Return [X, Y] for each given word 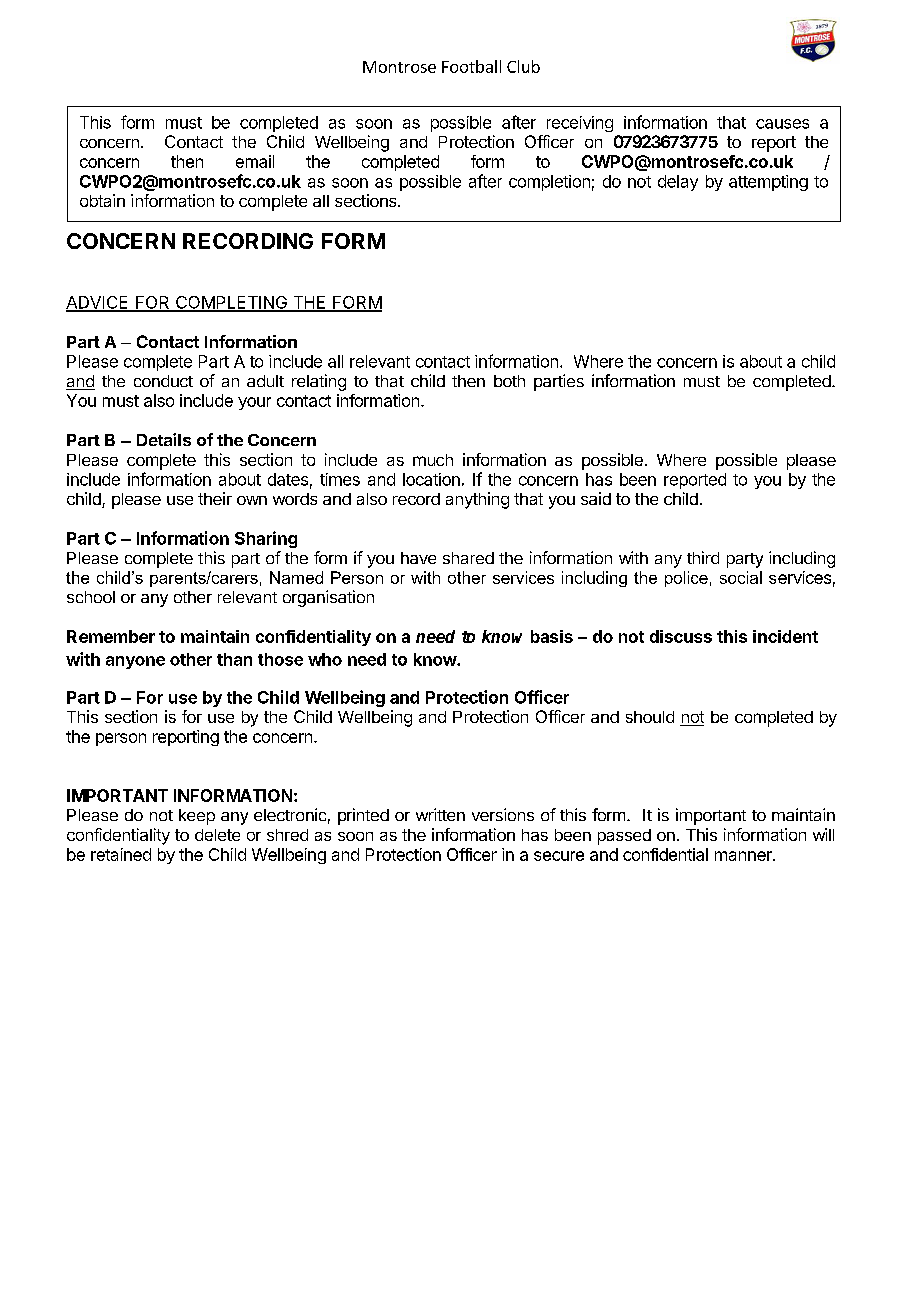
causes [782, 124]
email [255, 161]
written [440, 814]
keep [197, 817]
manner [744, 856]
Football [471, 66]
